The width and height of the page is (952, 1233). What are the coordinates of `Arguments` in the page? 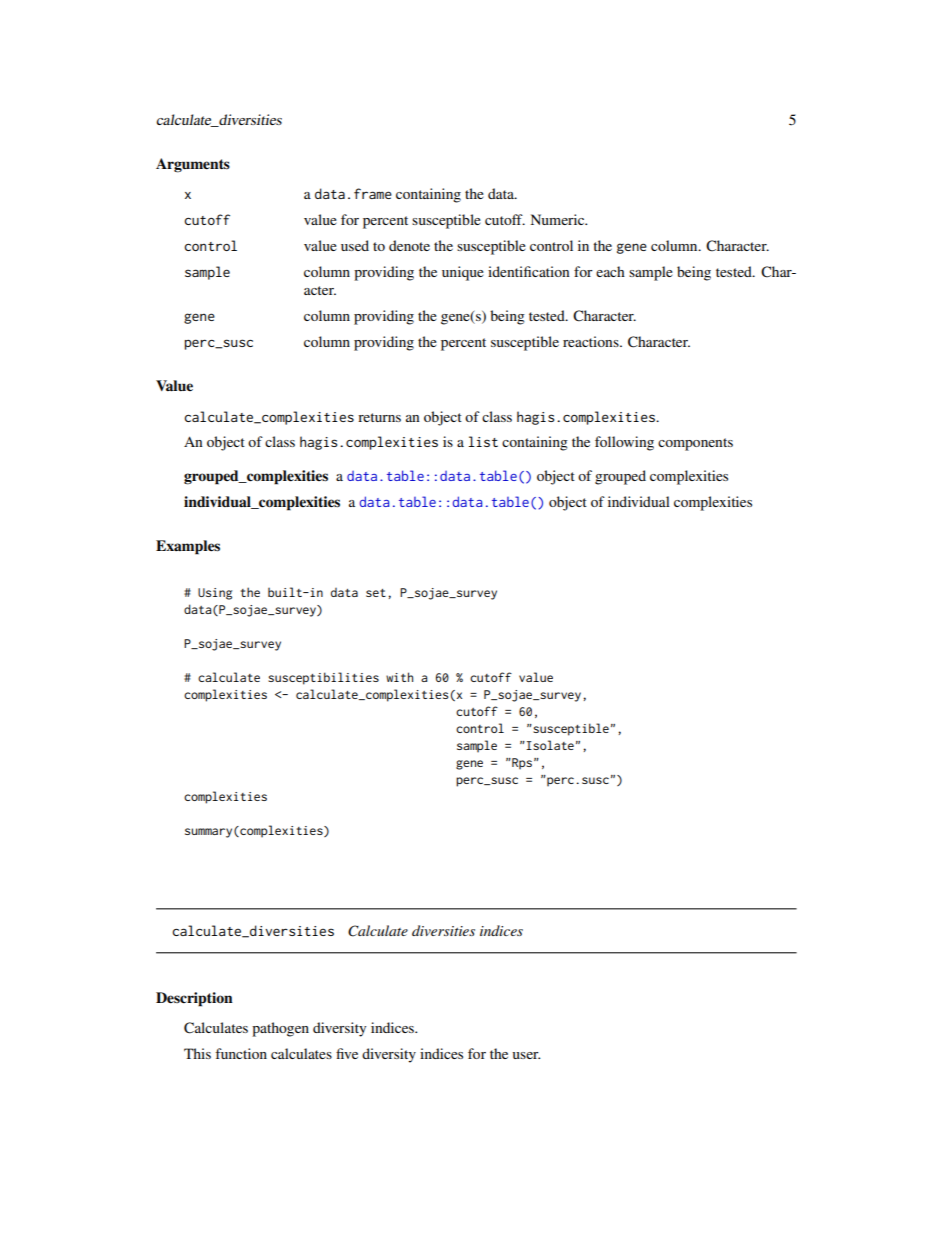 It's located at (193, 165).
